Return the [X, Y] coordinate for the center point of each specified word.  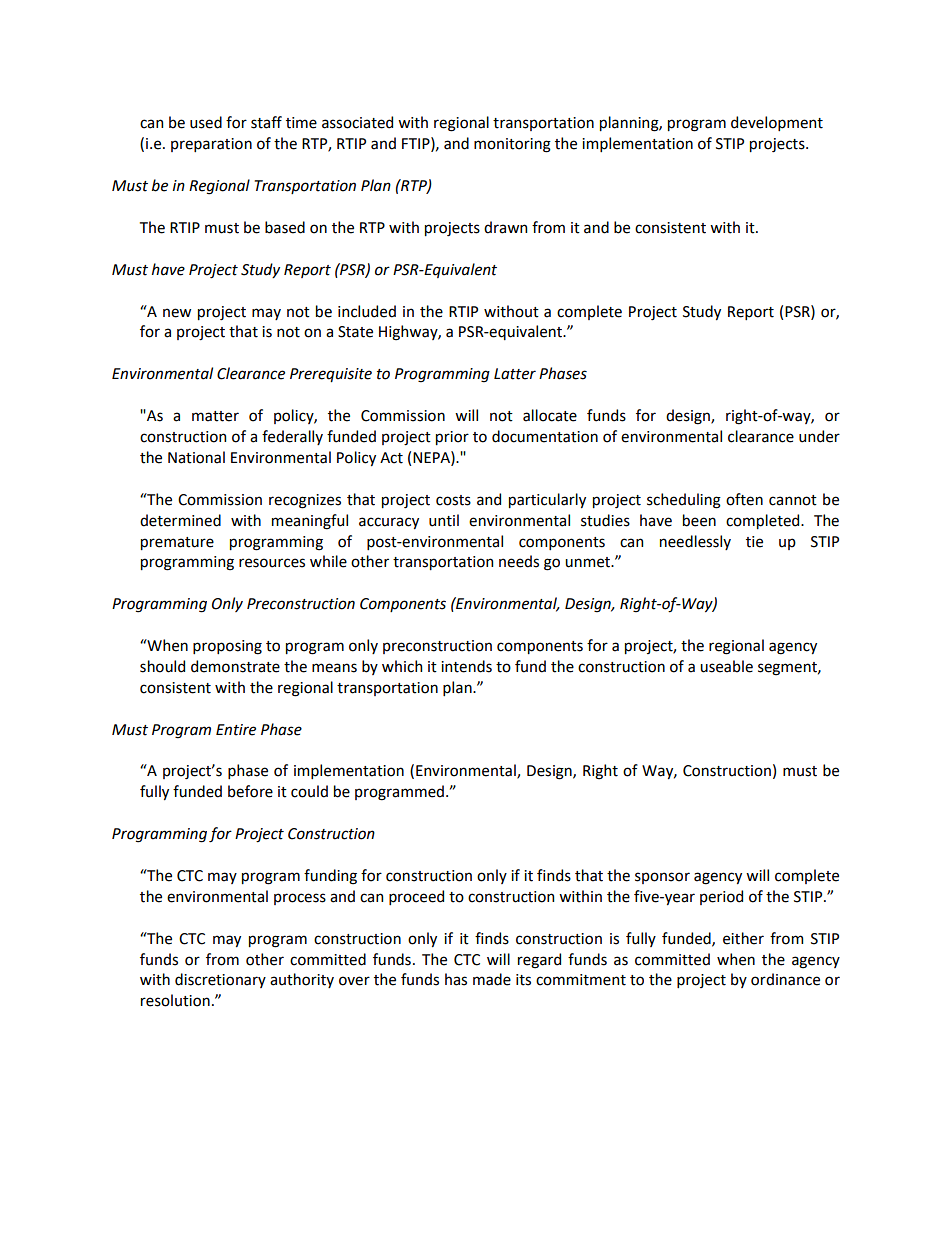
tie [754, 542]
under [819, 436]
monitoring [512, 145]
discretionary [220, 980]
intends [466, 666]
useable [726, 666]
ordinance [785, 979]
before [250, 791]
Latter [515, 374]
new [177, 313]
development [777, 123]
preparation [211, 145]
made [492, 979]
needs [519, 561]
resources [272, 563]
